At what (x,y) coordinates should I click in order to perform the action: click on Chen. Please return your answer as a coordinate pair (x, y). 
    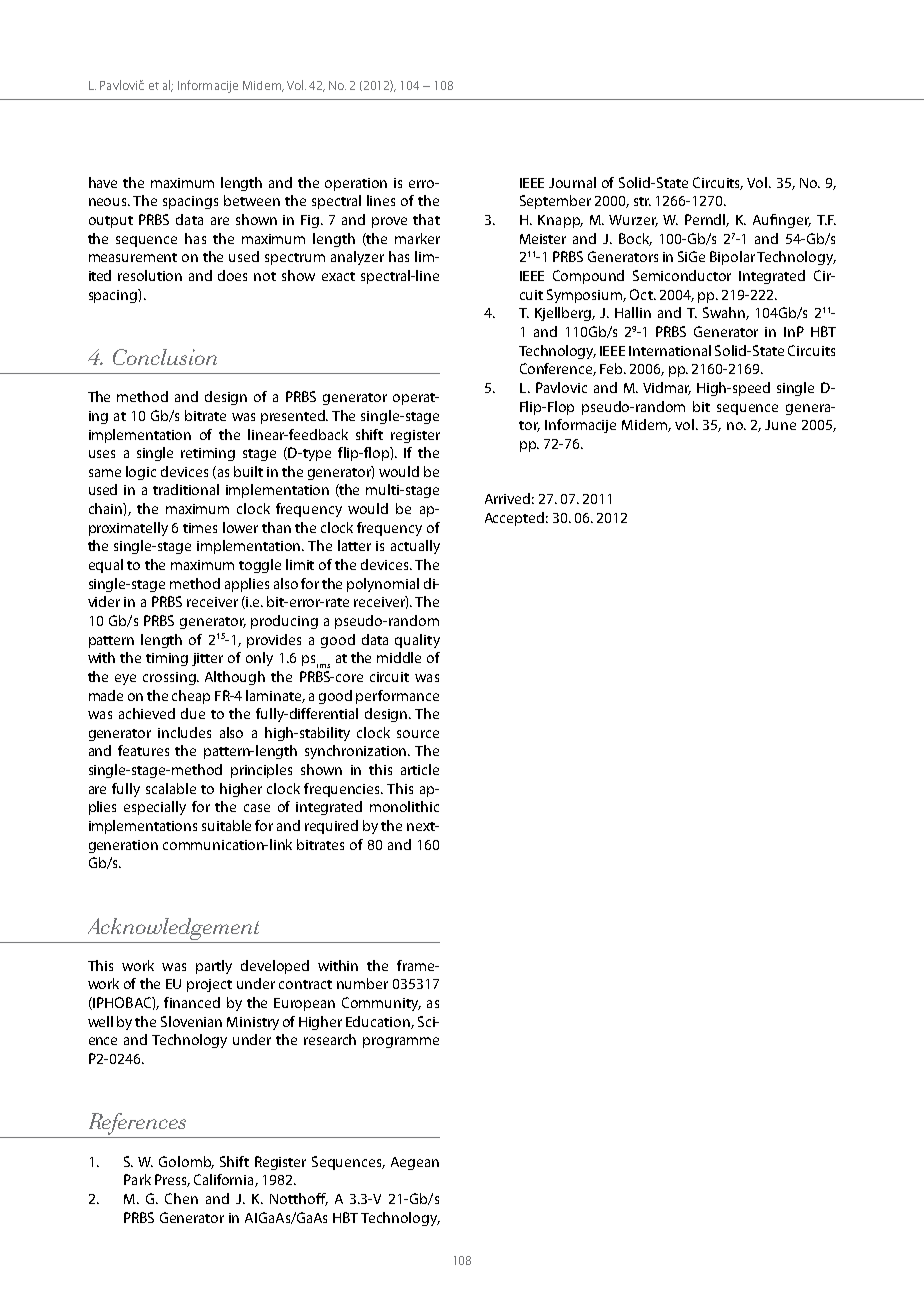
    Looking at the image, I should click on (181, 1198).
